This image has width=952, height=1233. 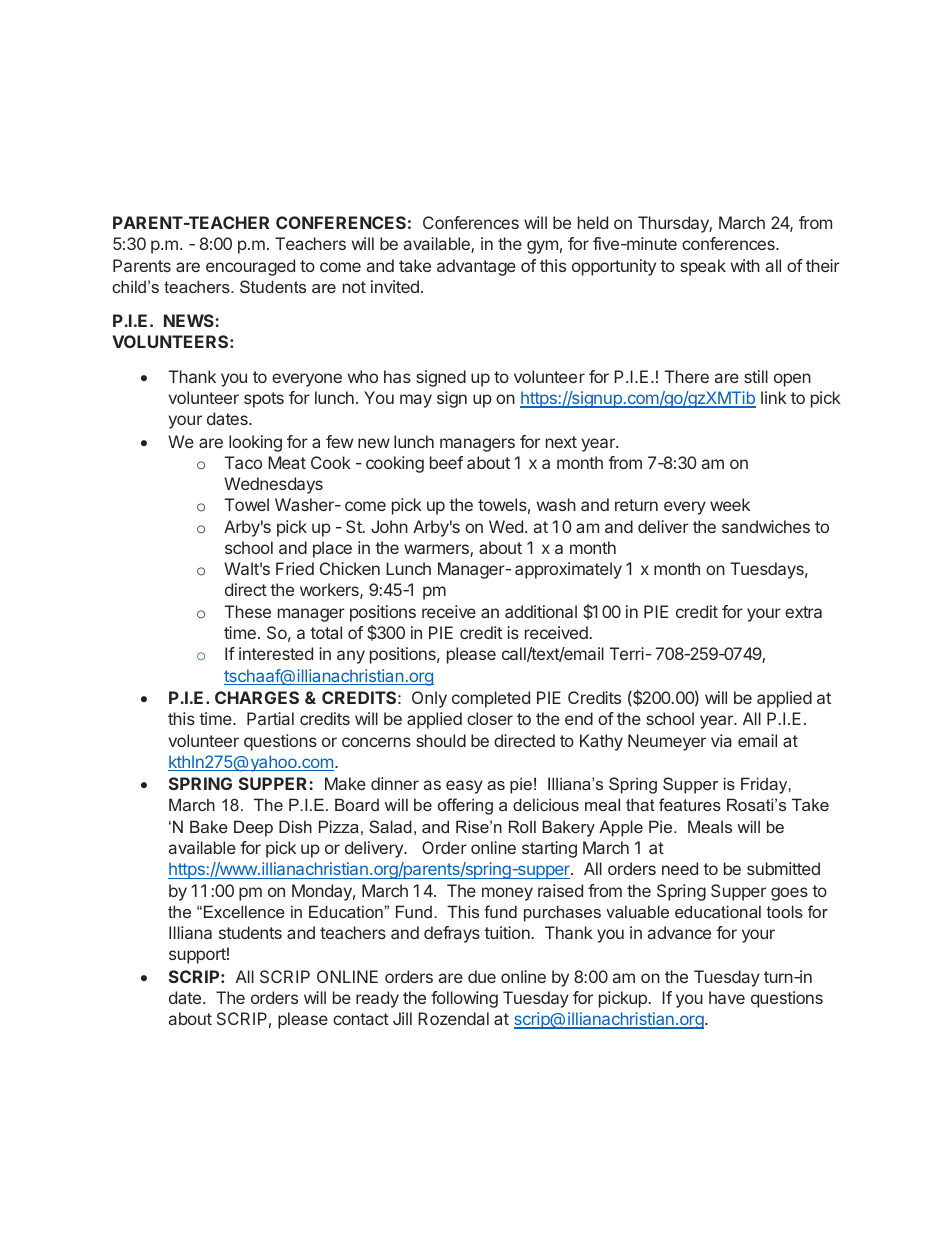 What do you see at coordinates (295, 568) in the image?
I see `Fried` at bounding box center [295, 568].
